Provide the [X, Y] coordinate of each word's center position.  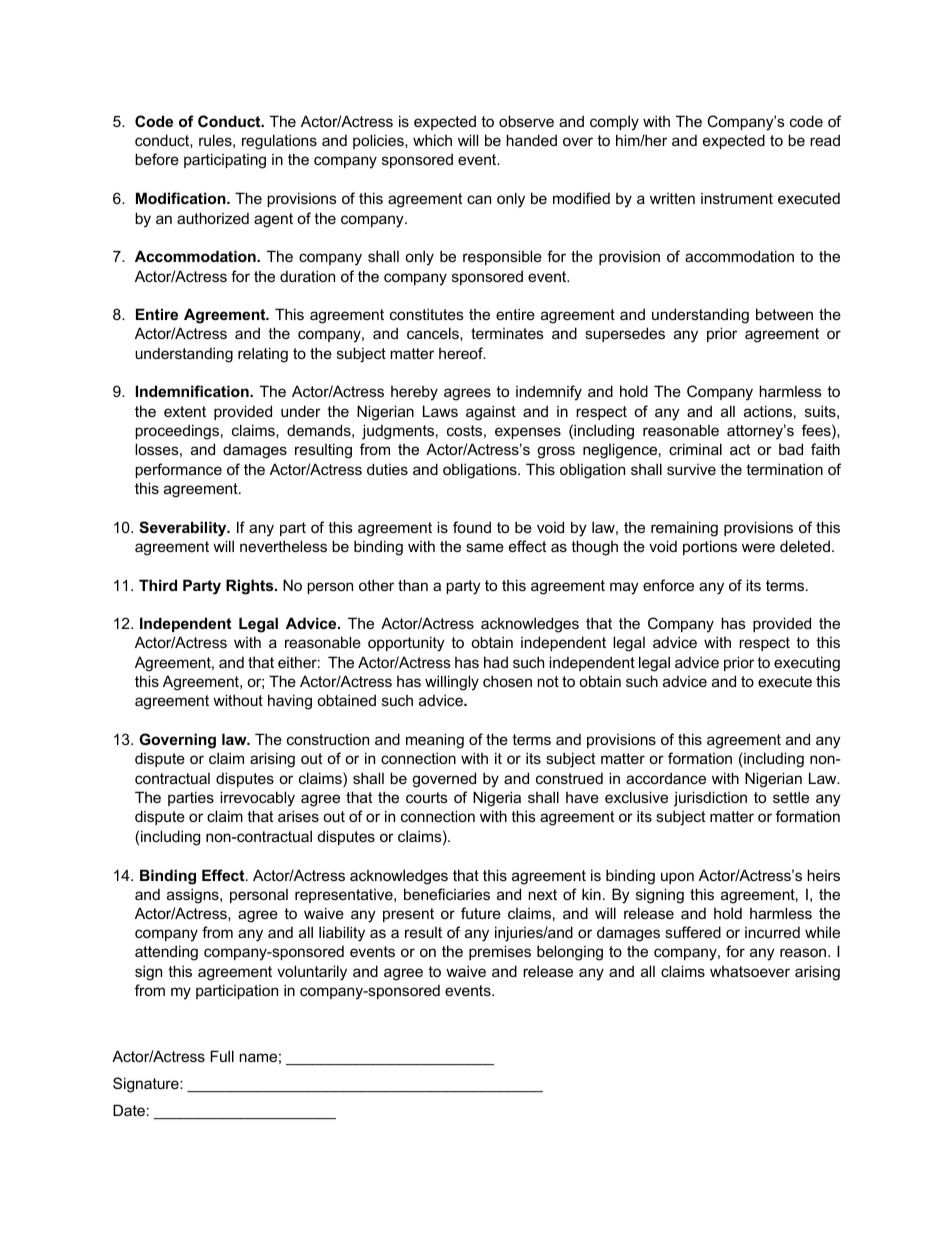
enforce [668, 585]
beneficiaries [447, 894]
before [157, 159]
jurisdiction [710, 799]
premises [500, 952]
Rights [251, 587]
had [496, 662]
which [432, 140]
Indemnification [193, 391]
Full [222, 1056]
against [491, 413]
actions [768, 411]
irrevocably [257, 799]
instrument [737, 198]
